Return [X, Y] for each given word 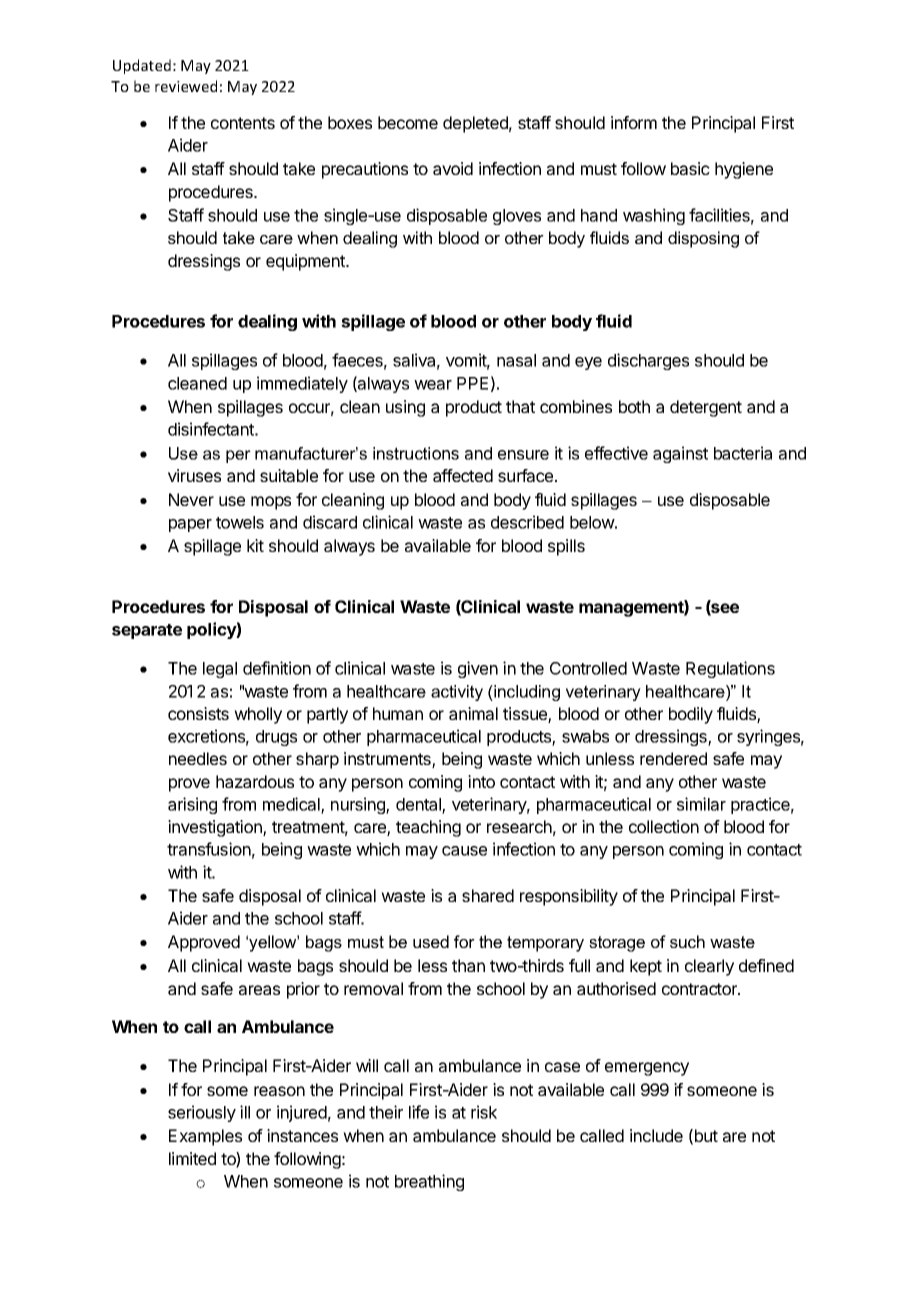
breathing [429, 1182]
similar [701, 804]
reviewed [186, 86]
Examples [205, 1137]
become [408, 122]
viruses [194, 475]
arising [192, 805]
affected [463, 475]
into [481, 781]
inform [634, 122]
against [680, 454]
